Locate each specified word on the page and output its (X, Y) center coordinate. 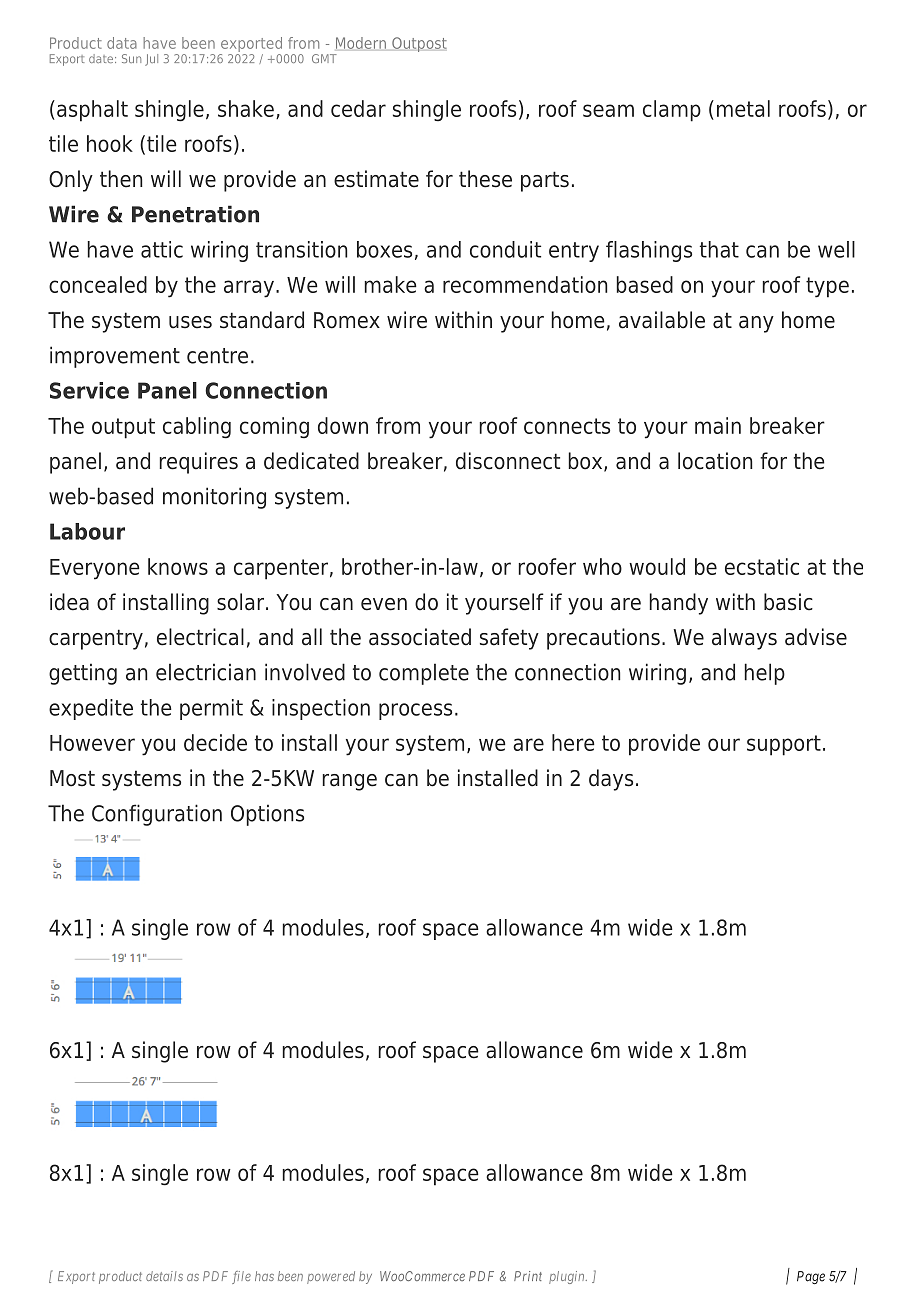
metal (743, 108)
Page (811, 1277)
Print (528, 1276)
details (164, 1276)
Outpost (419, 44)
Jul (151, 60)
